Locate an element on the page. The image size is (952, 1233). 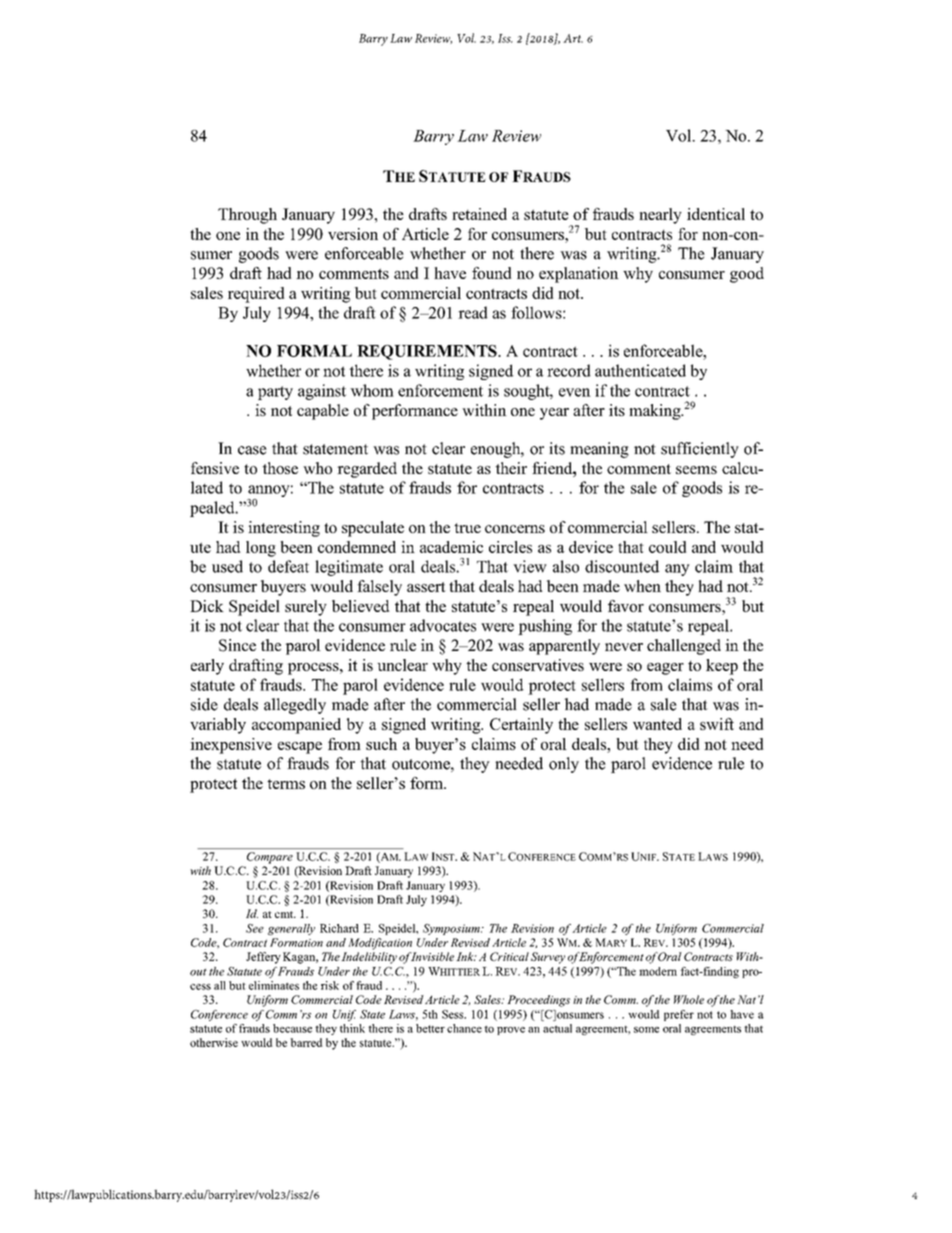
because is located at coordinates (292, 1028).
